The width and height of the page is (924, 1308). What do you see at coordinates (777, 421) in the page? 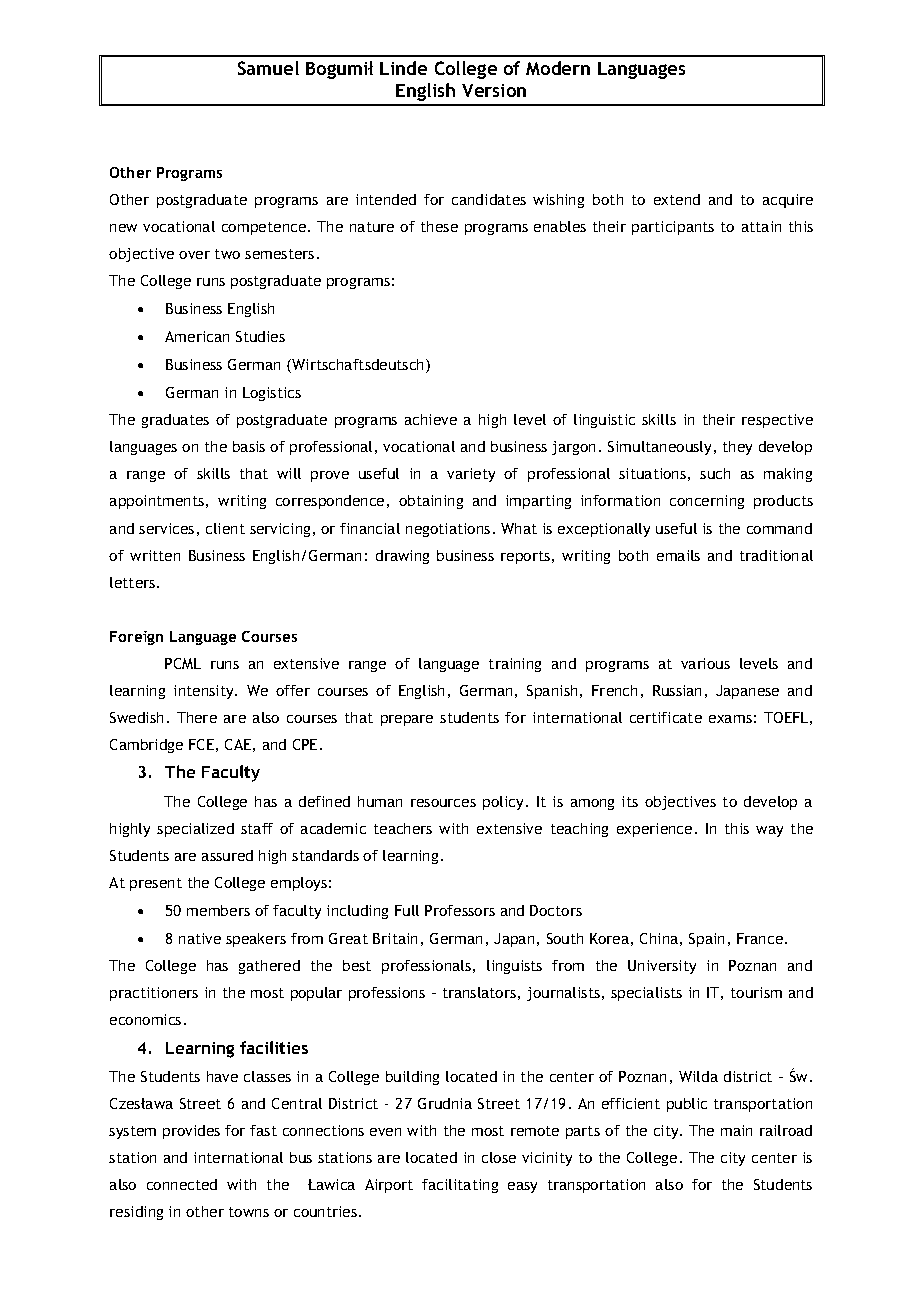
I see `respective` at bounding box center [777, 421].
